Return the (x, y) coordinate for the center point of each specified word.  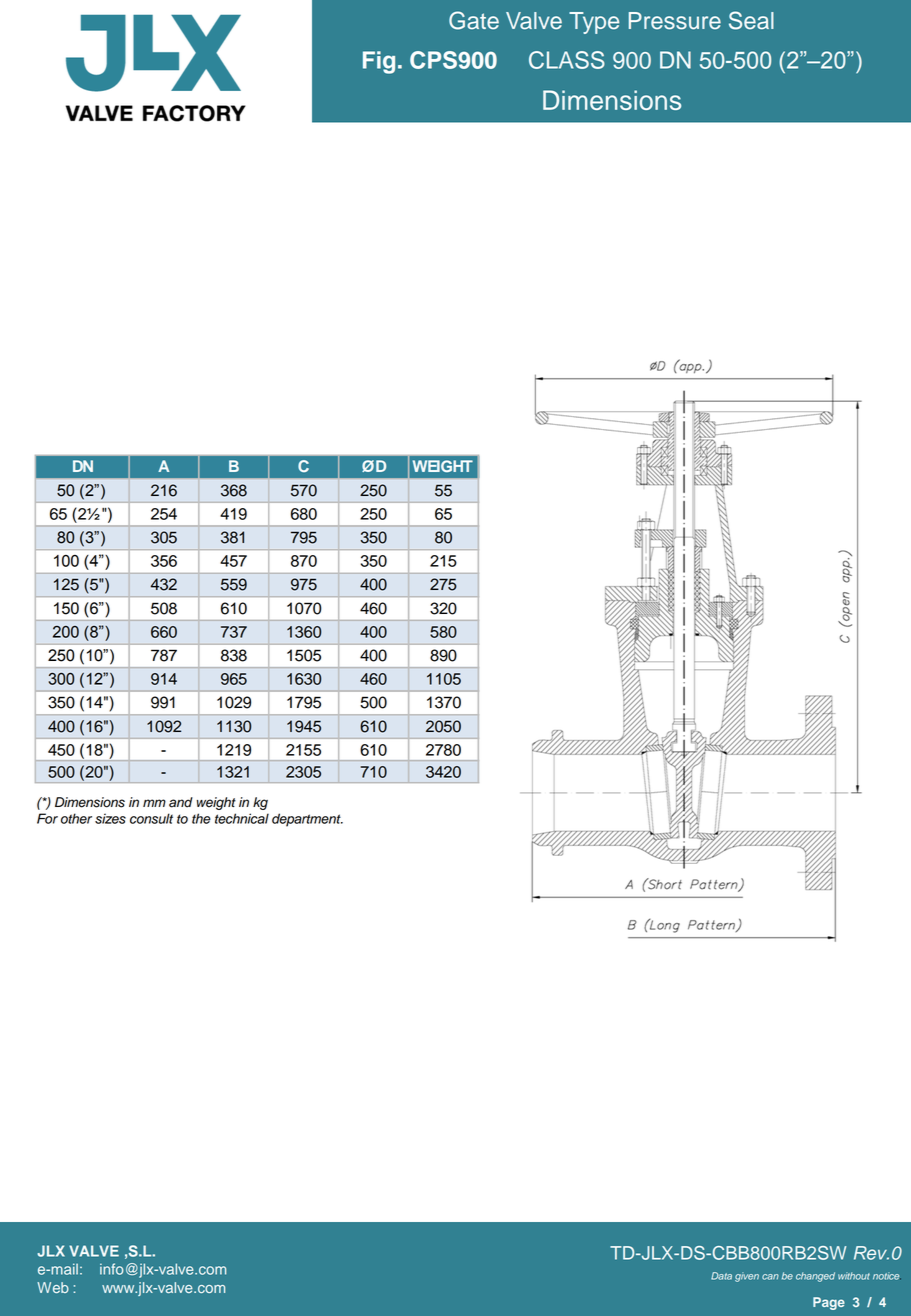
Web (53, 1287)
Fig (379, 62)
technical (242, 818)
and (181, 802)
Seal (751, 20)
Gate (474, 20)
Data (721, 1276)
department (307, 820)
